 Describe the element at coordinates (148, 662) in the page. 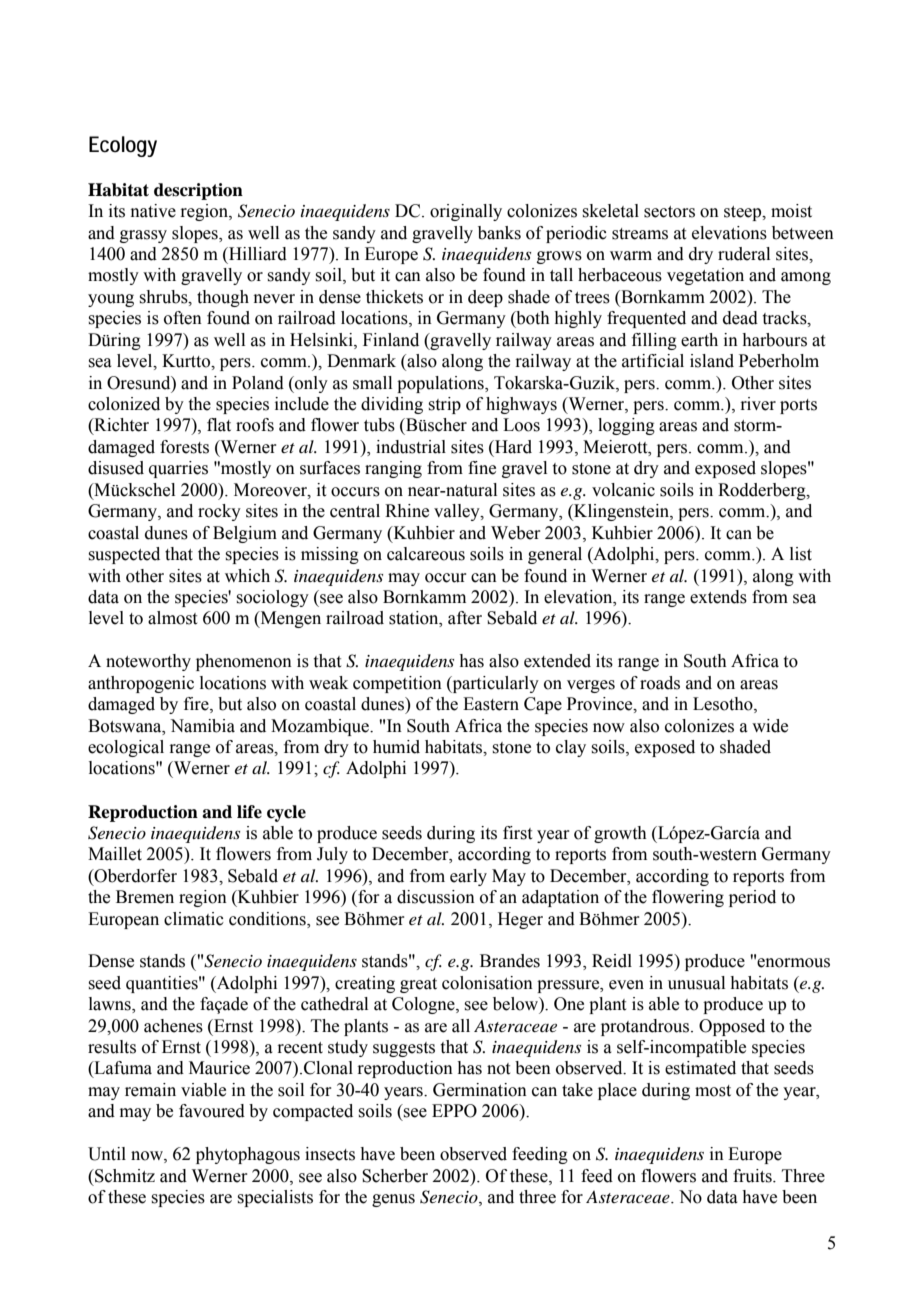

I see `noteworthy` at that location.
